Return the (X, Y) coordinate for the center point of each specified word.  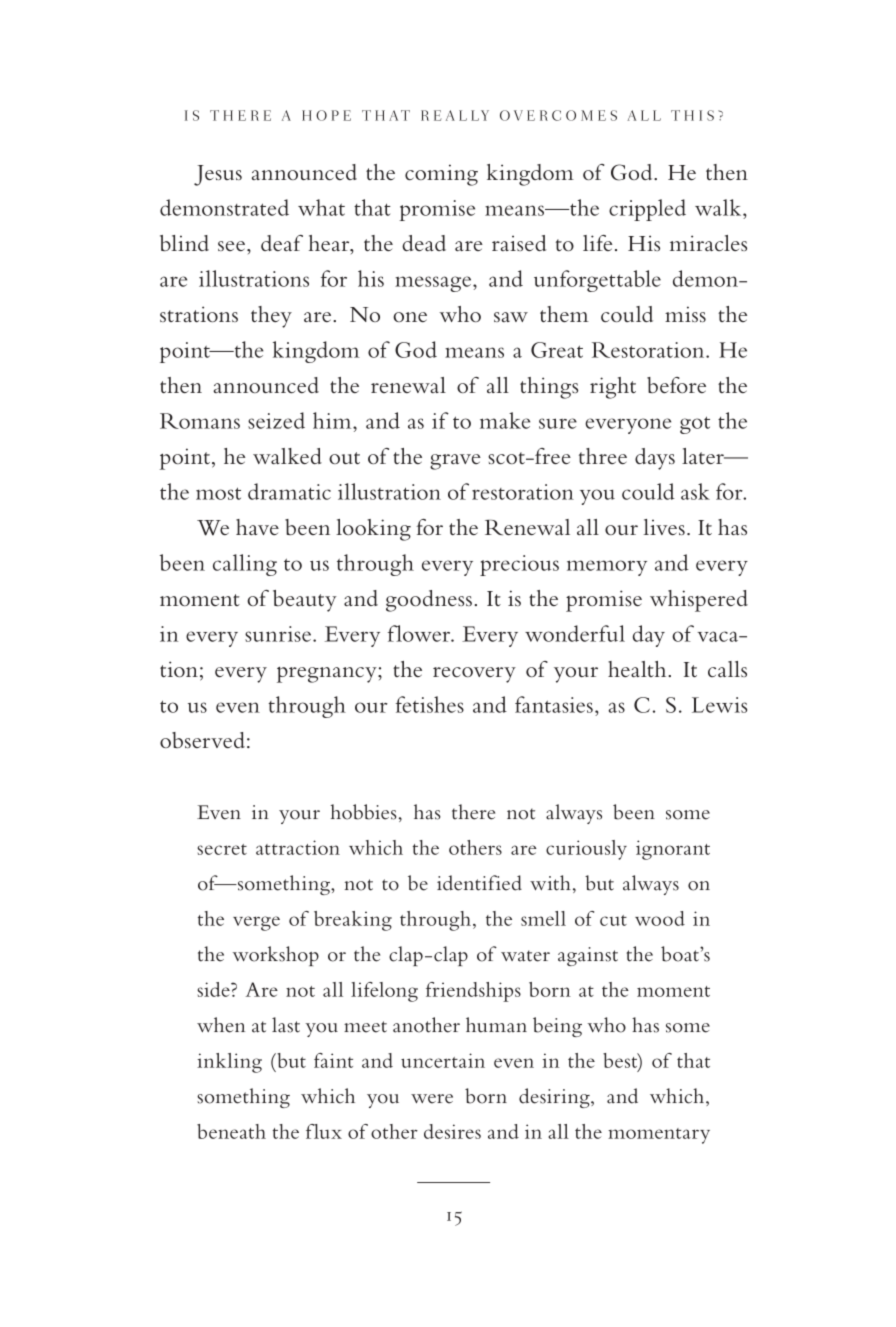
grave (455, 462)
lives (664, 527)
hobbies (363, 812)
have (257, 527)
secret (222, 849)
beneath (231, 1131)
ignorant (673, 850)
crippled (647, 210)
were (432, 1099)
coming (441, 175)
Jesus (218, 175)
